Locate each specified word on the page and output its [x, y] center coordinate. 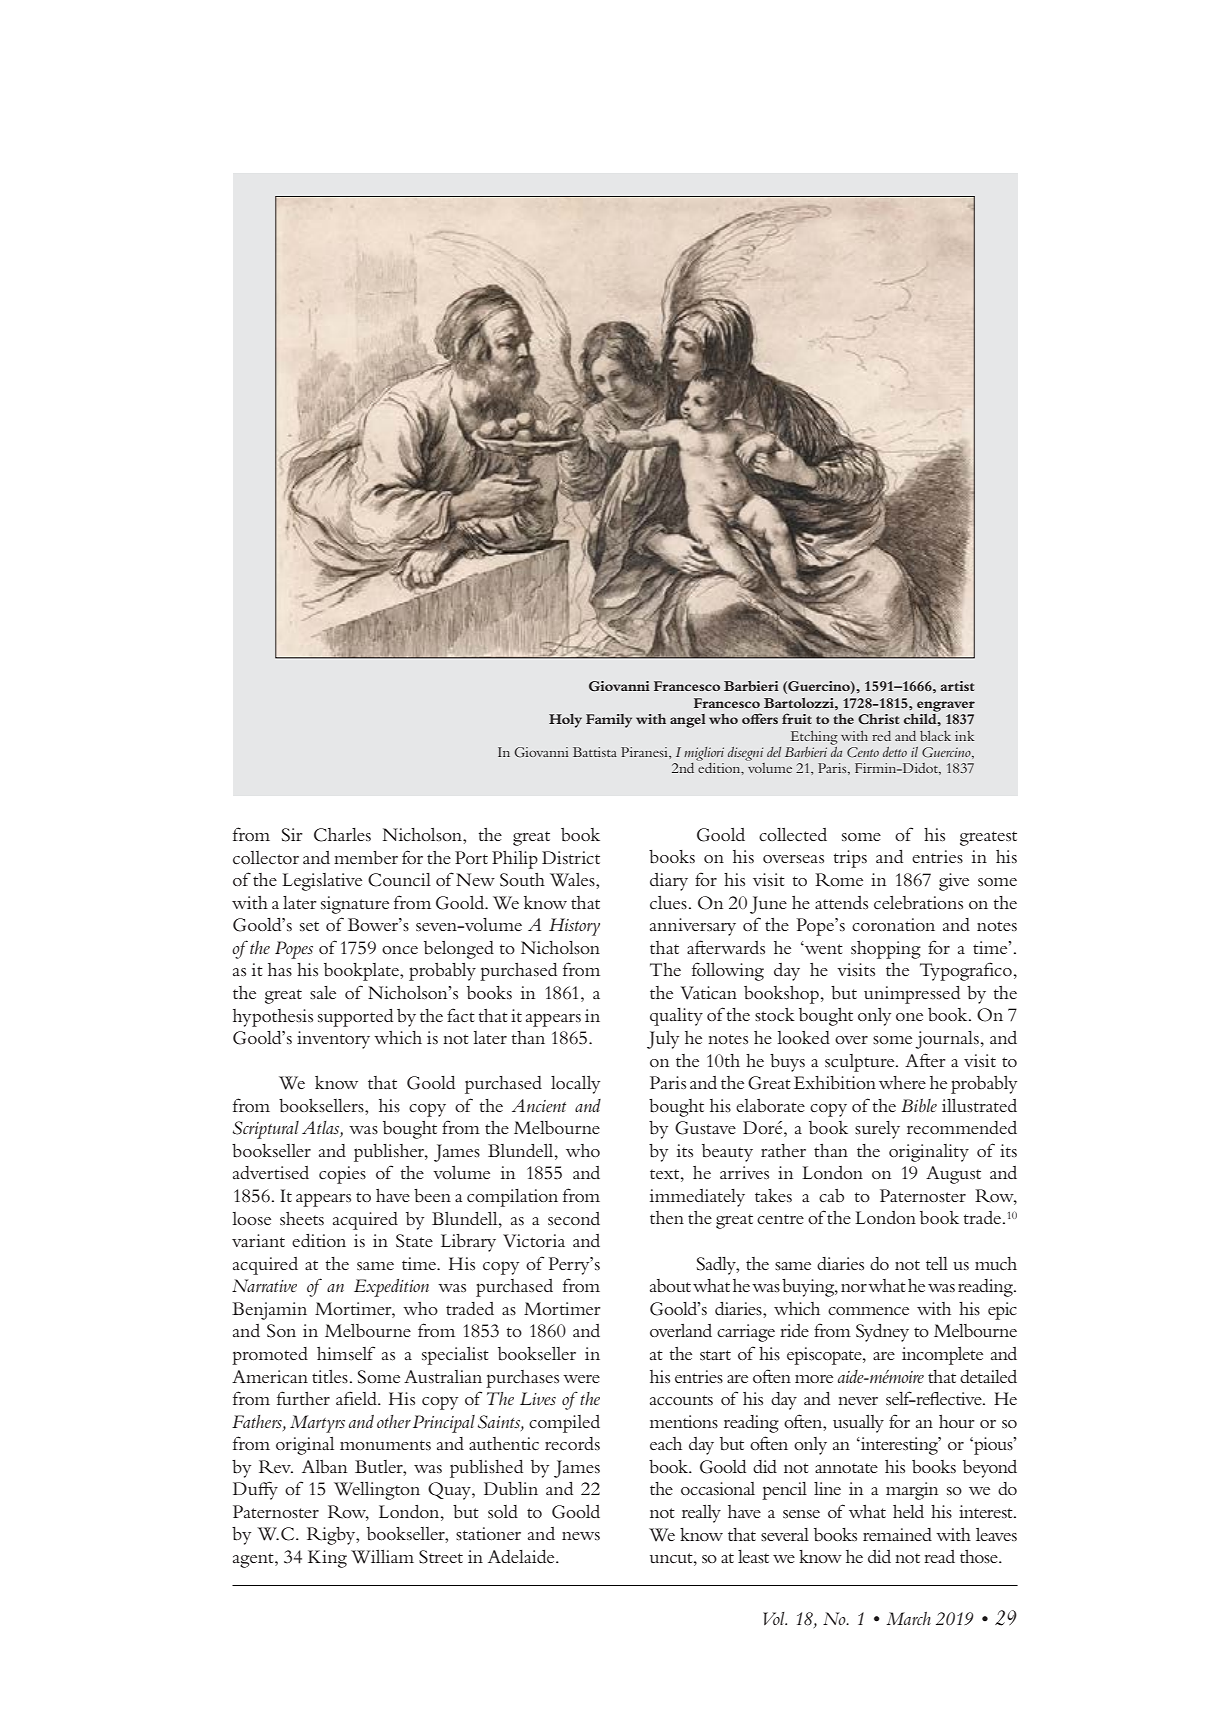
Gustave [705, 1128]
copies [342, 1175]
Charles [342, 835]
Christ [878, 719]
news [581, 1536]
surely [877, 1130]
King [327, 1559]
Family [609, 721]
